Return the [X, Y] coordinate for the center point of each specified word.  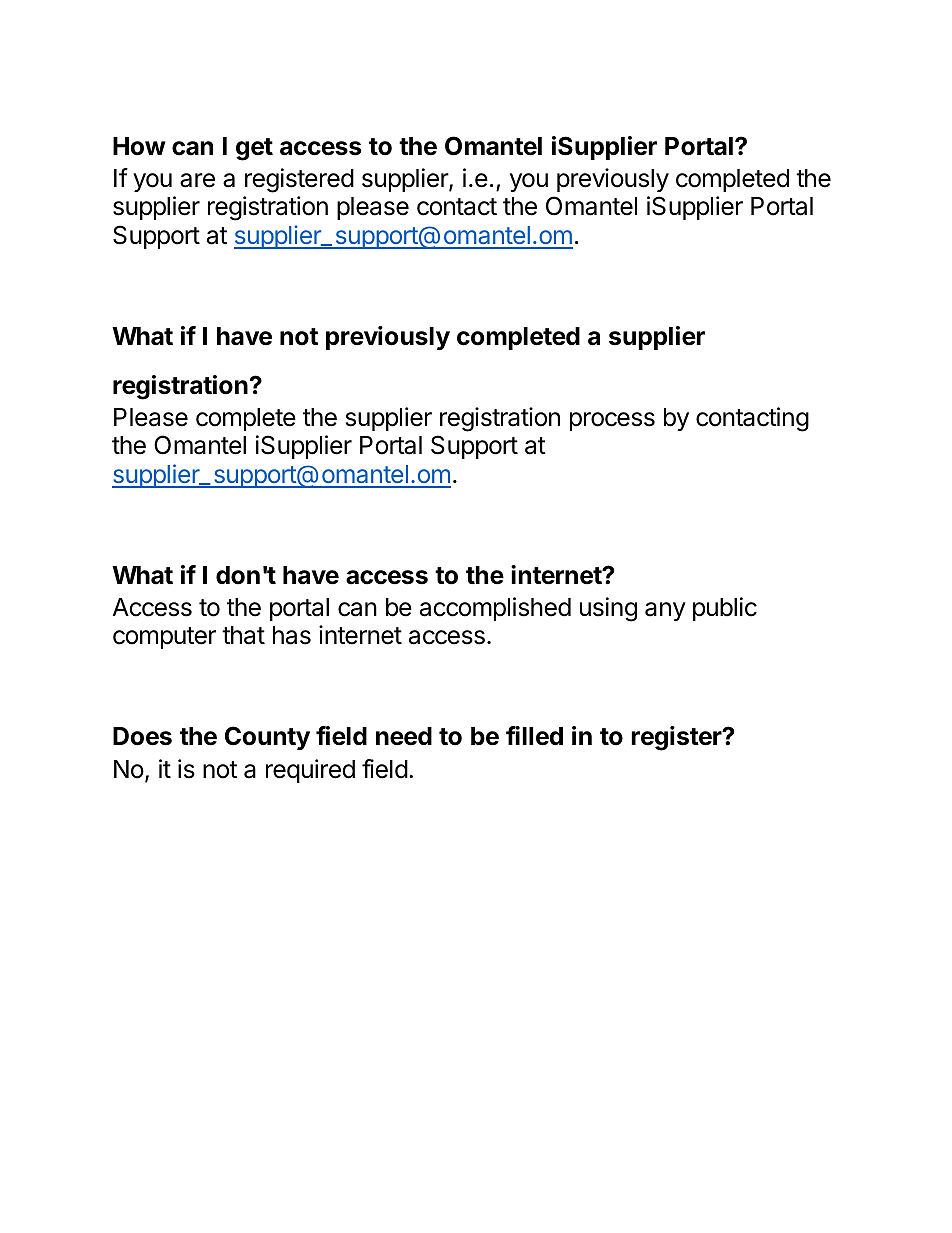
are [197, 180]
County [267, 738]
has [292, 635]
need [404, 736]
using [608, 609]
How [139, 146]
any [665, 611]
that [243, 635]
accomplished [495, 609]
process [612, 421]
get [254, 149]
